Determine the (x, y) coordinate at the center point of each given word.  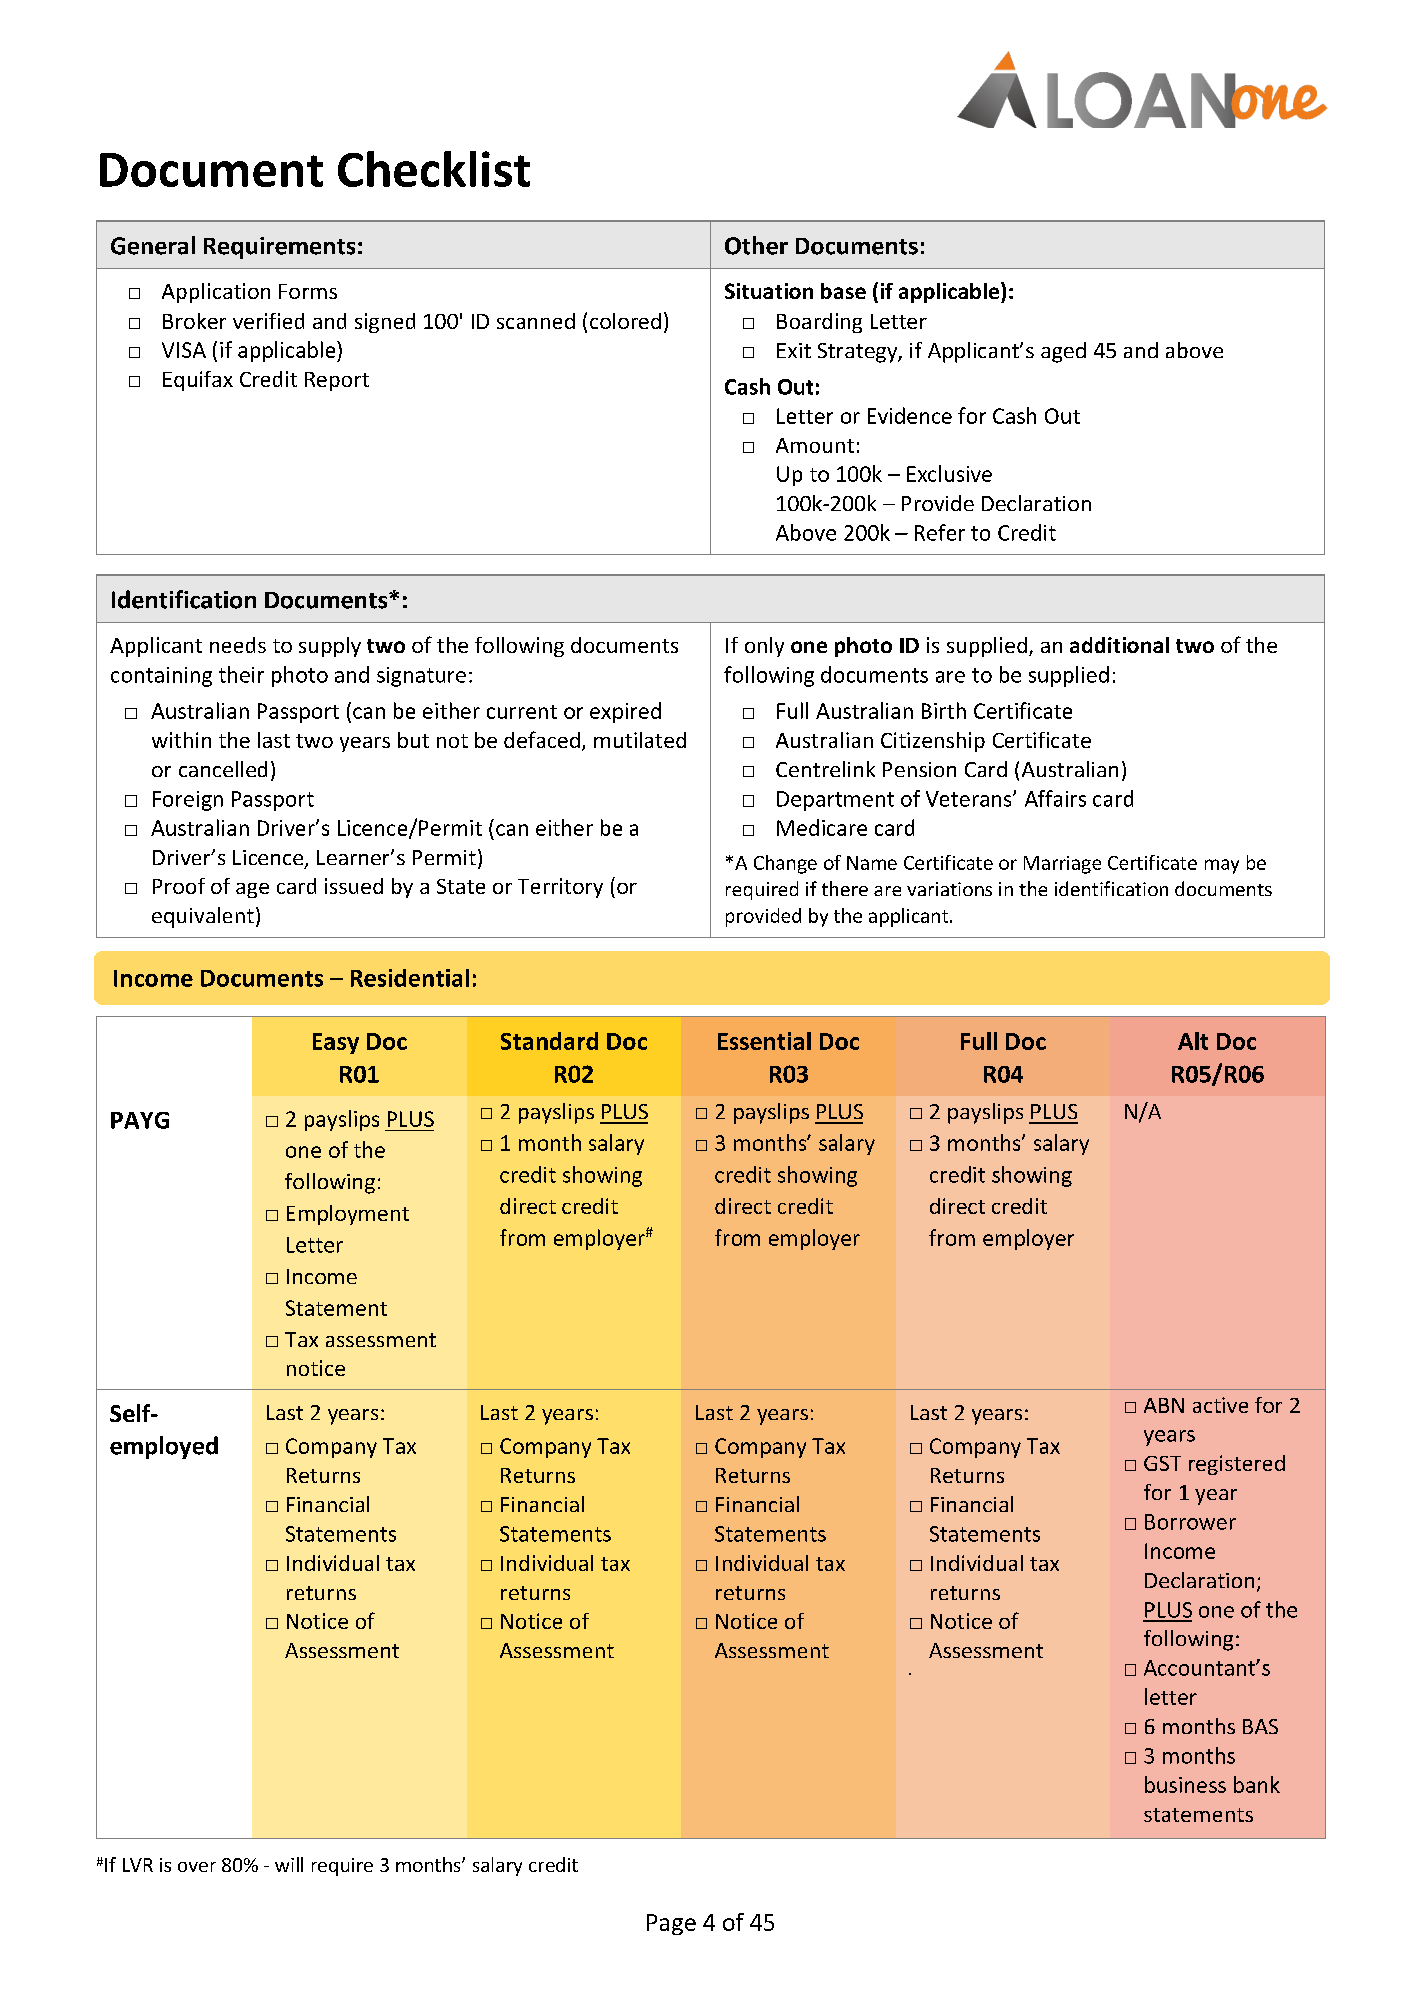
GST (1162, 1463)
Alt (1193, 1041)
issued (354, 886)
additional (1119, 645)
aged (1063, 352)
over (197, 1867)
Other (756, 245)
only (764, 647)
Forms (308, 291)
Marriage (1062, 865)
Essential (764, 1041)
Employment (348, 1215)
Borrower (1190, 1522)
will (289, 1864)
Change (785, 864)
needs (238, 645)
